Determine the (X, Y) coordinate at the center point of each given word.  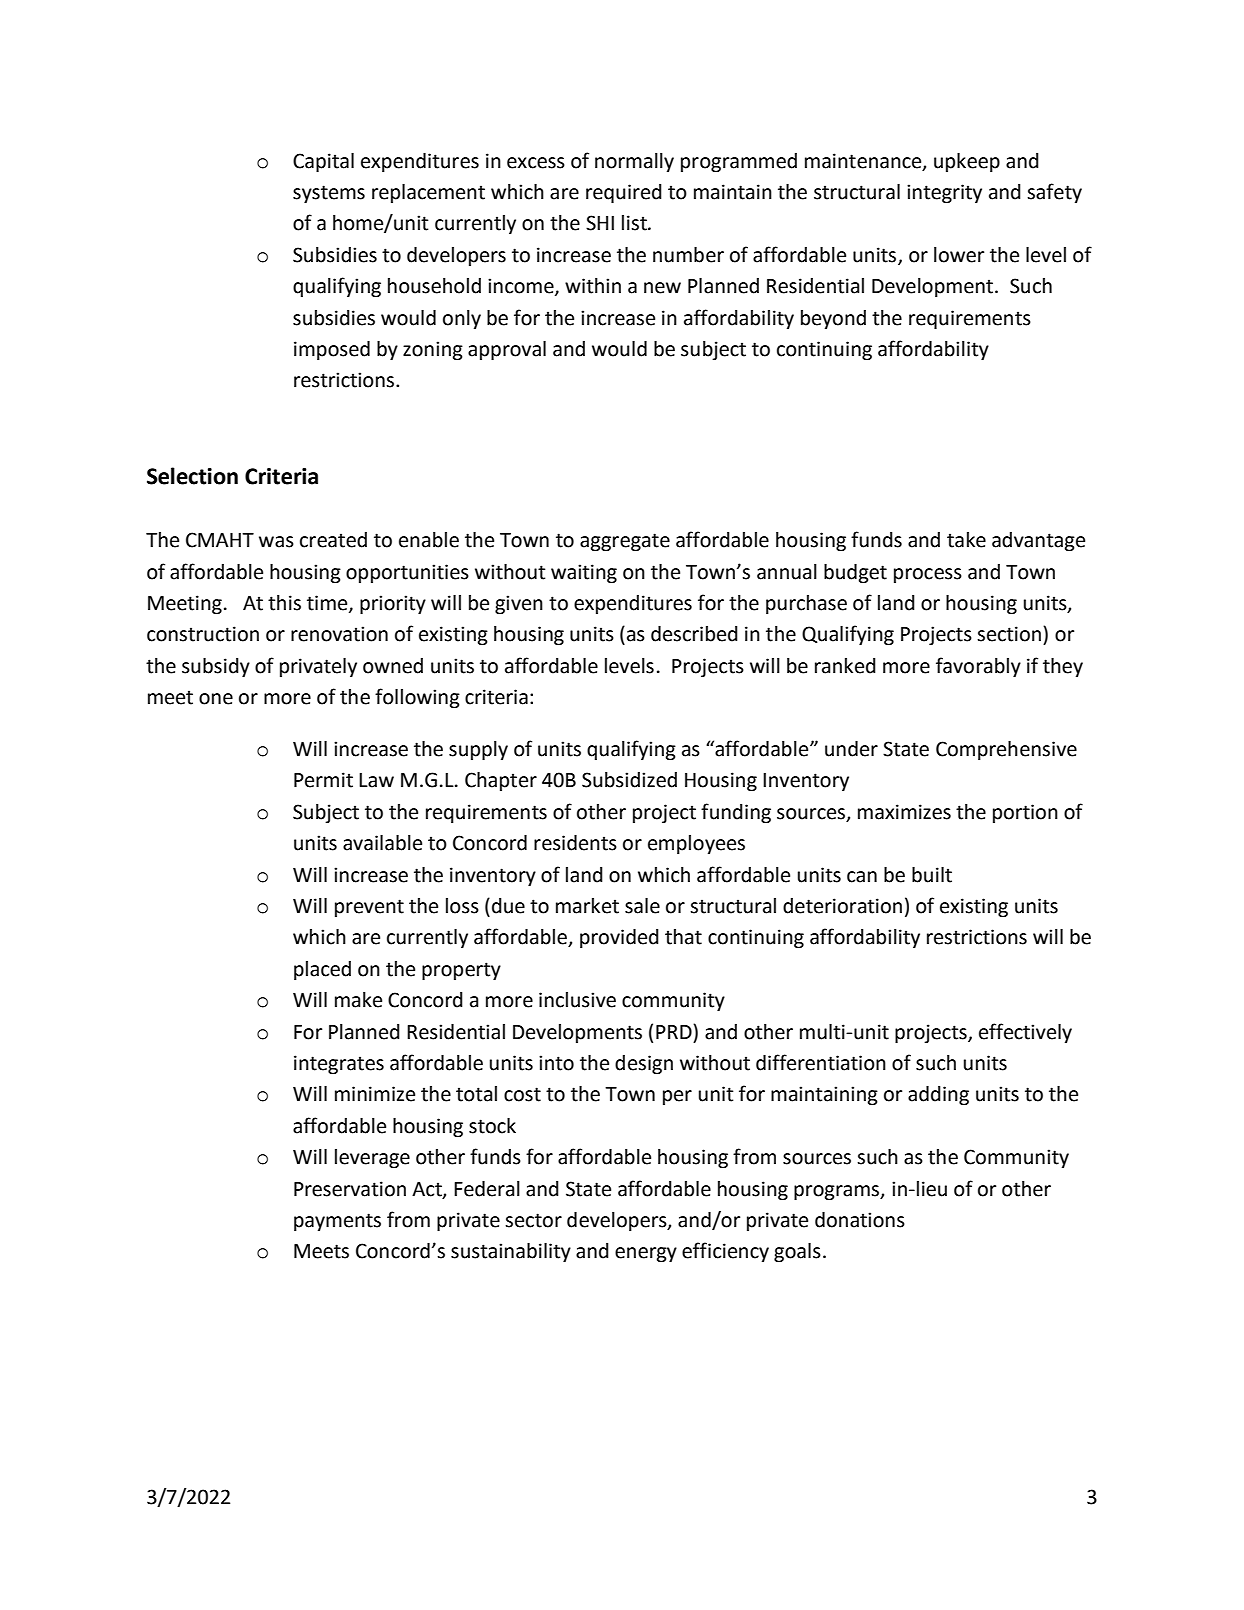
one (216, 699)
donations (860, 1220)
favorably (978, 667)
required (624, 193)
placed (322, 970)
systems (329, 194)
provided (619, 938)
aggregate (625, 542)
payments (337, 1222)
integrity (944, 194)
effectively (1025, 1033)
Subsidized (629, 780)
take (966, 540)
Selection (192, 476)
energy (646, 1255)
